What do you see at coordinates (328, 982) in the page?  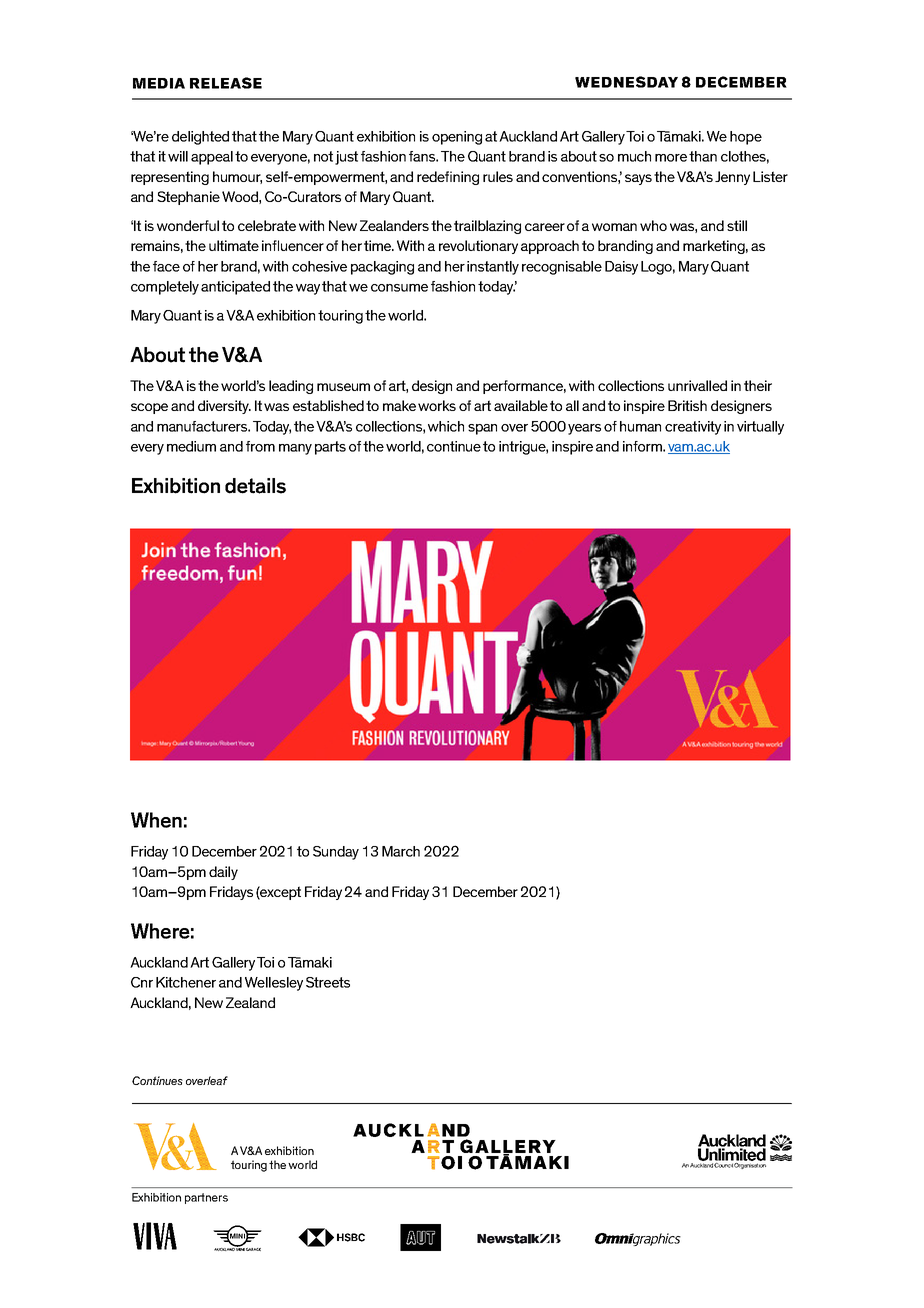 I see `Streets` at bounding box center [328, 982].
